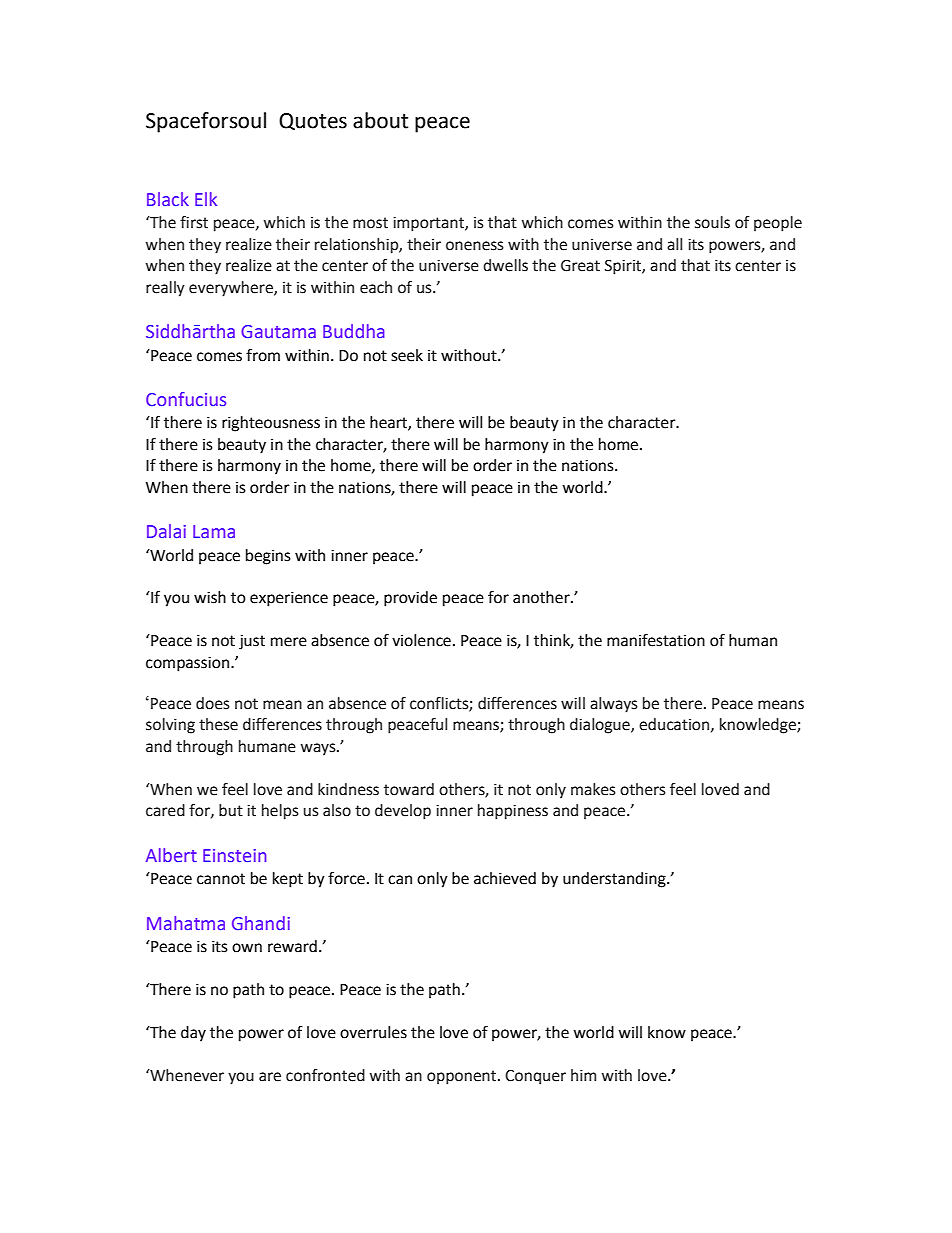 This screenshot has height=1233, width=952. I want to click on happiness, so click(513, 812).
